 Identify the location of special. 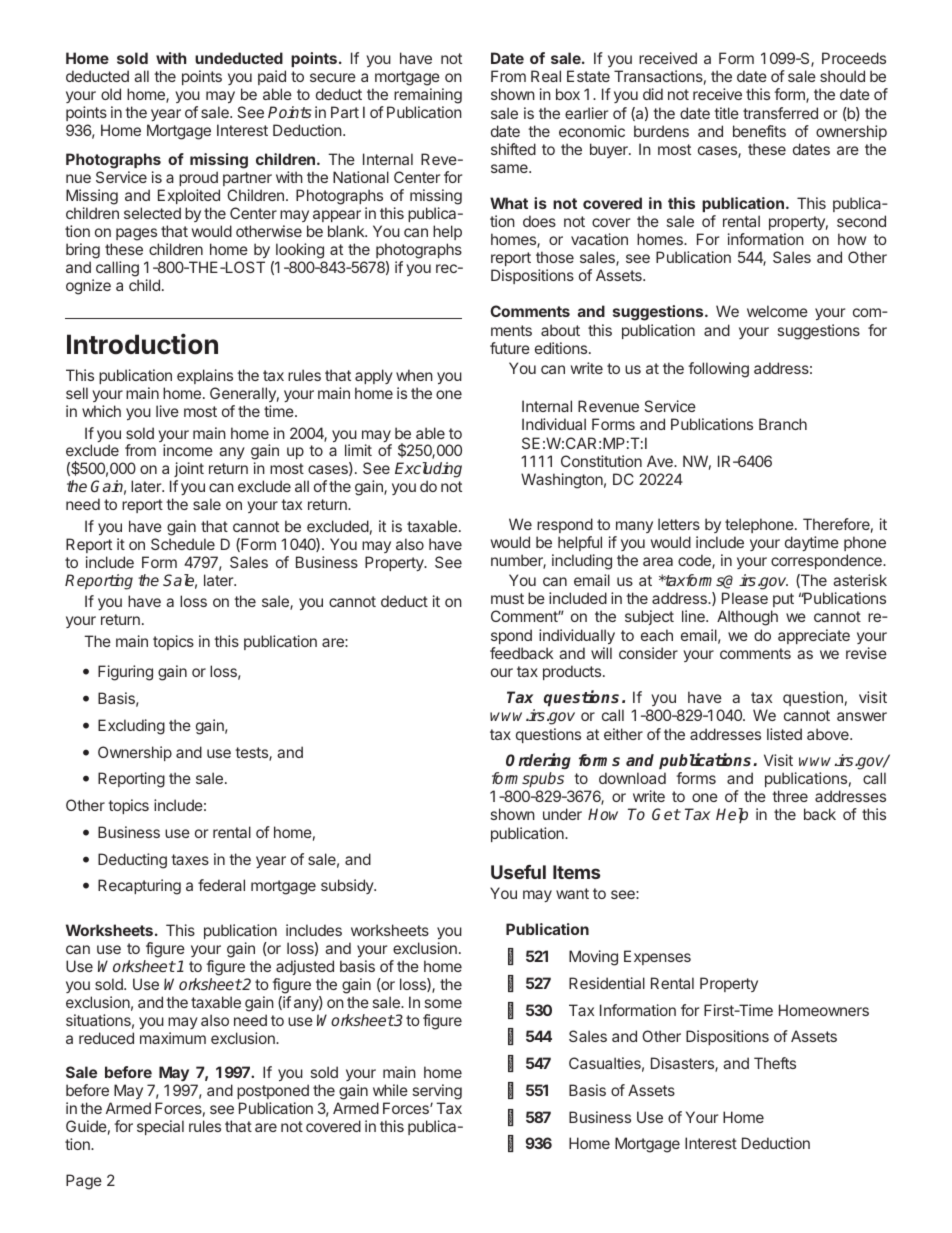
(160, 1127).
